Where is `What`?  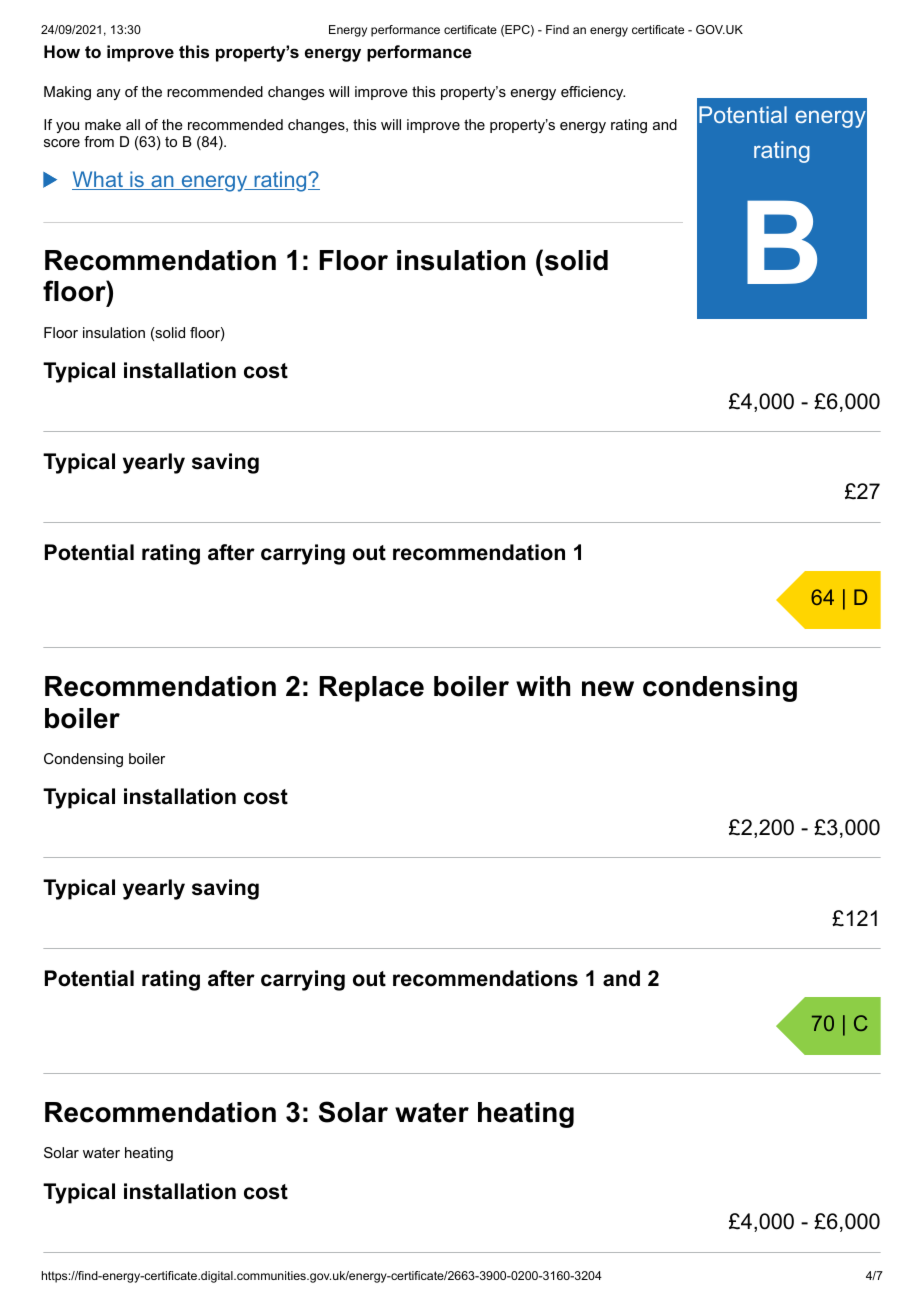 What is located at coordinates (98, 180).
